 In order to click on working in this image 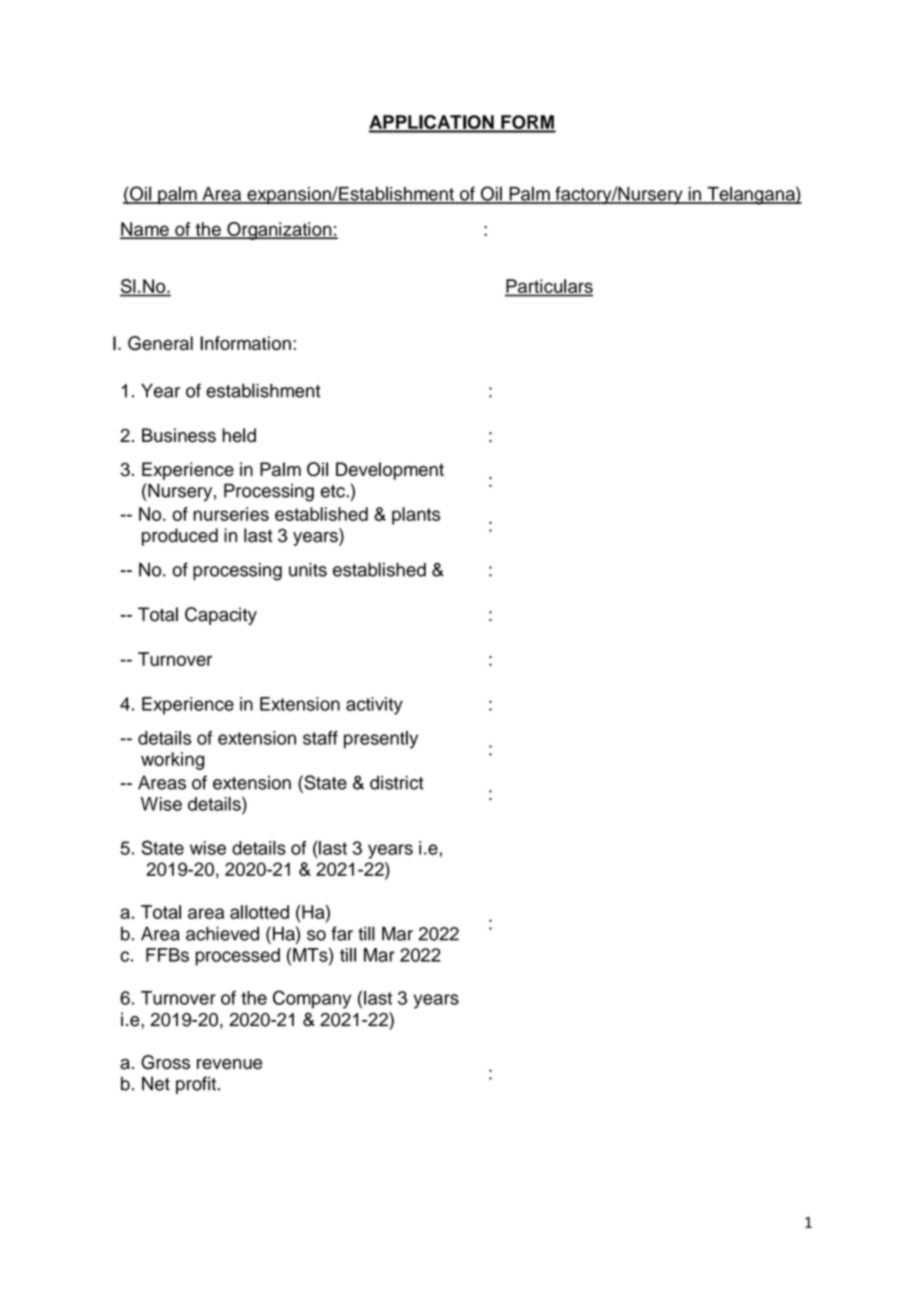, I will do `click(172, 761)`.
